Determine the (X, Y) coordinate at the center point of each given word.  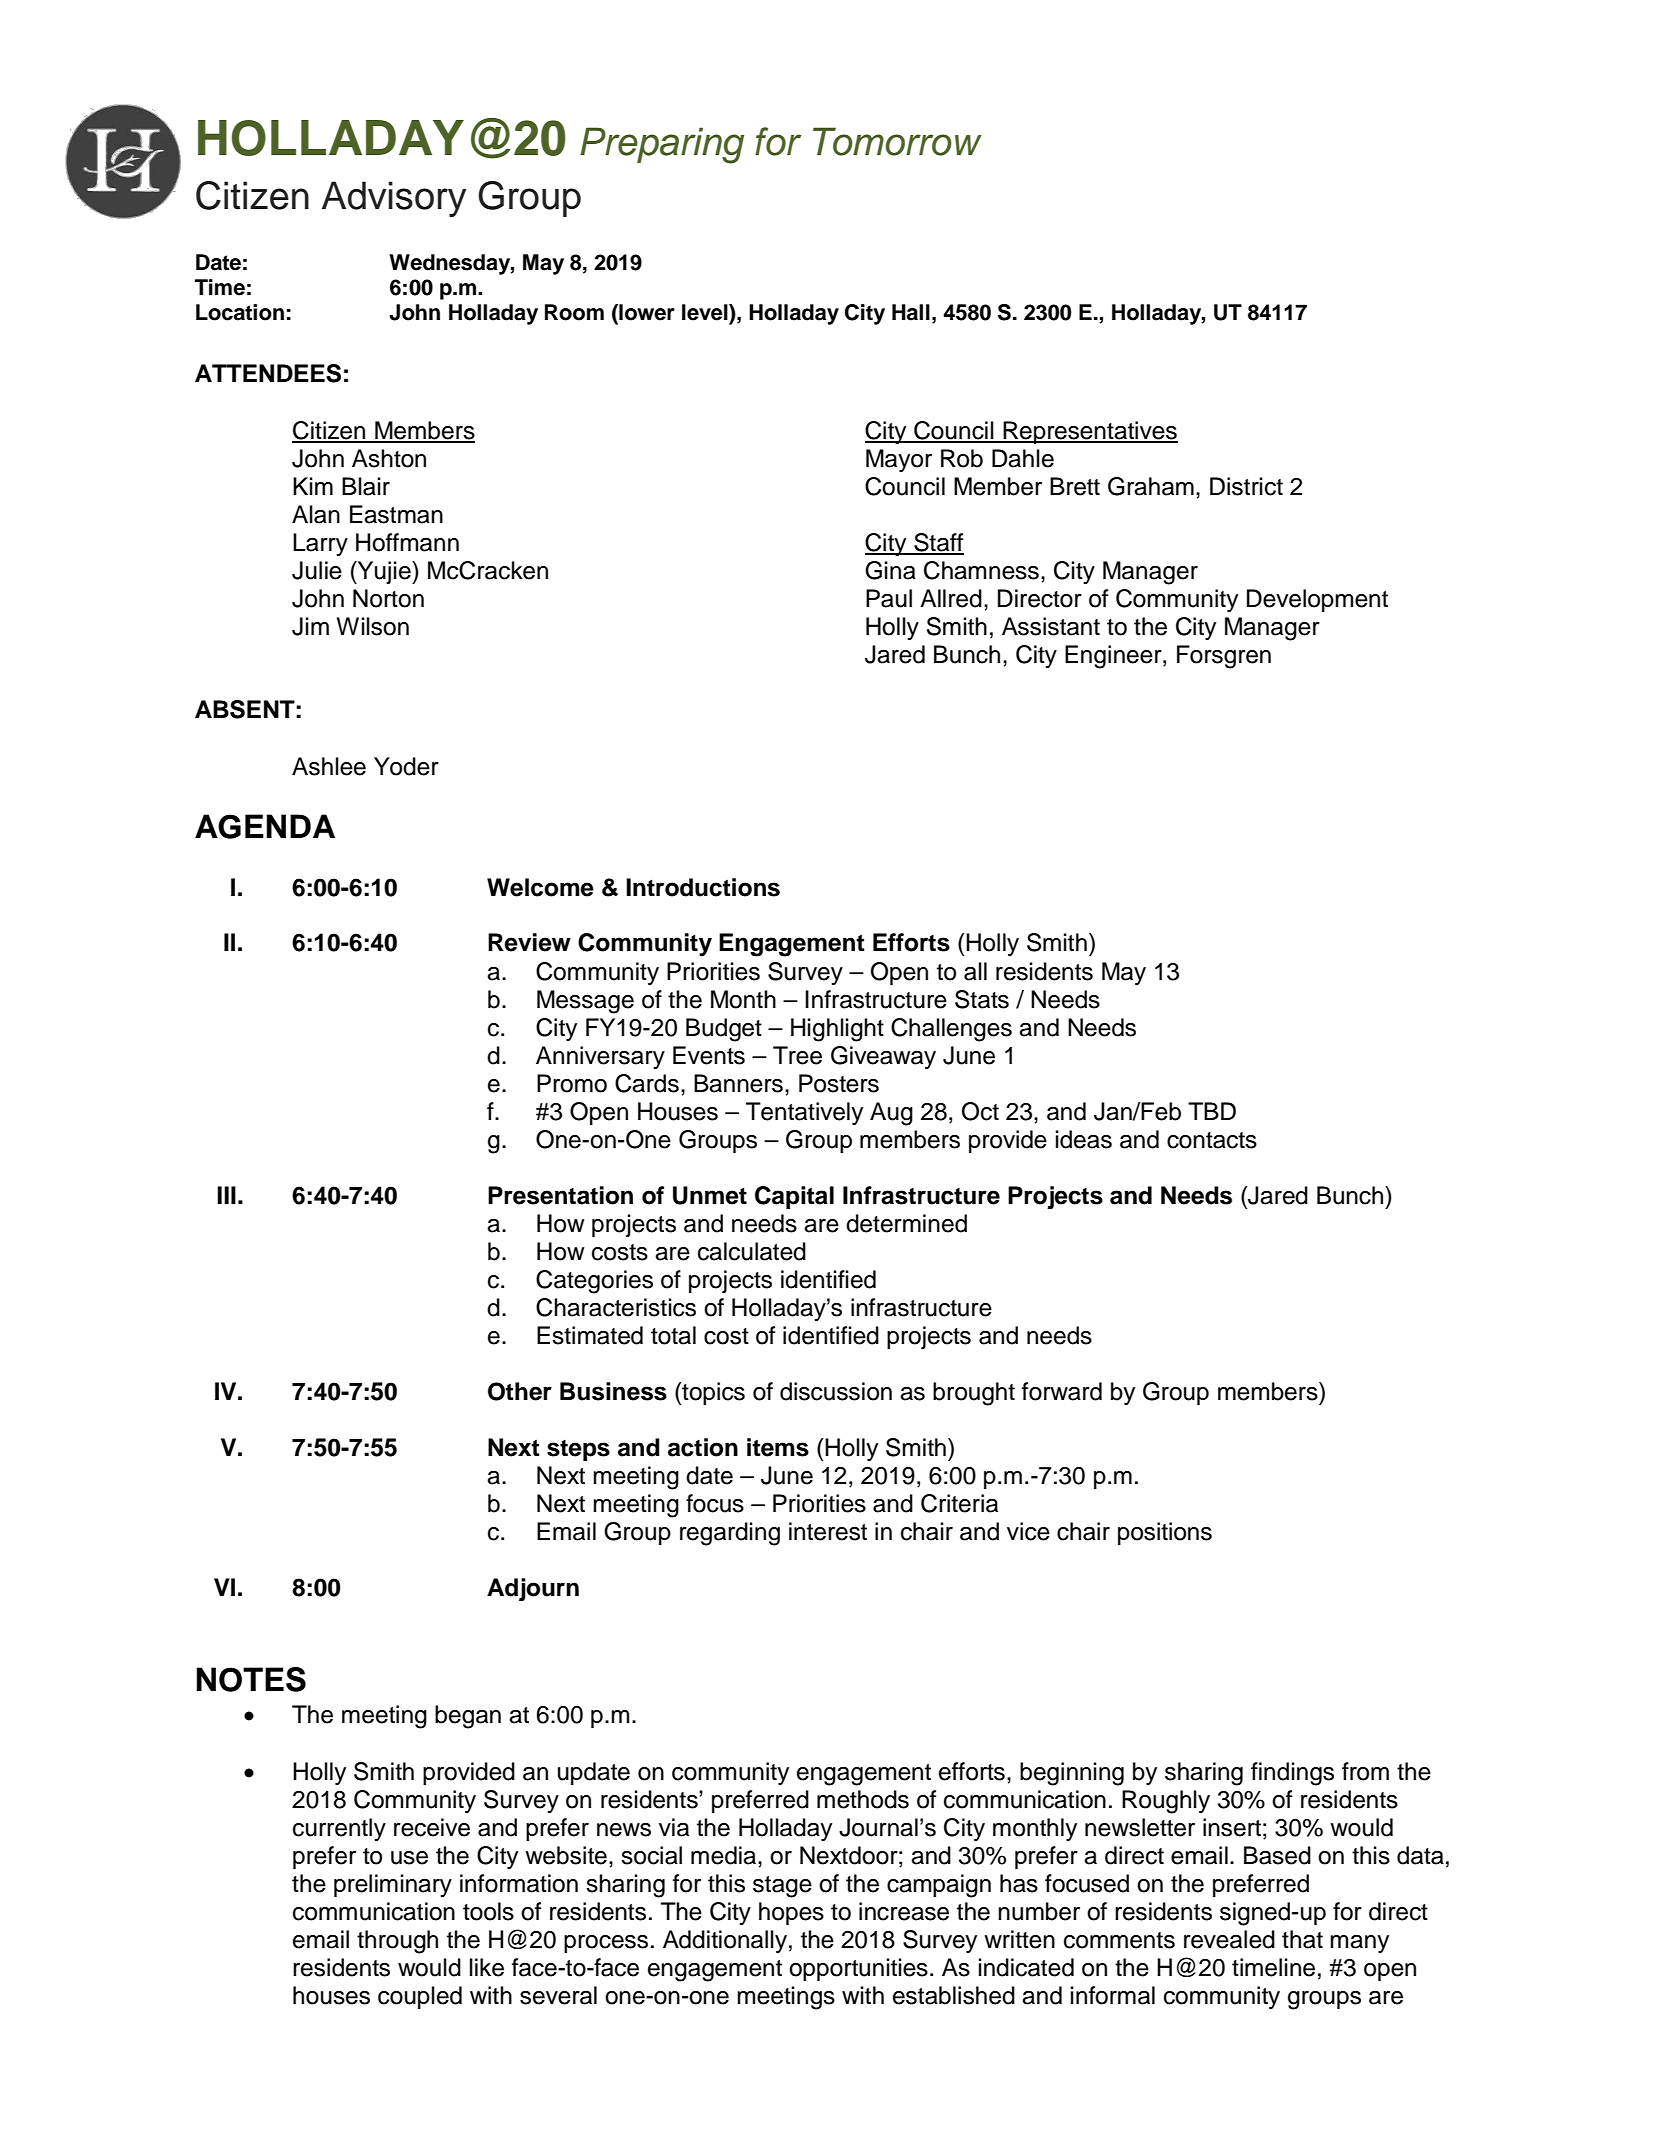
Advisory (394, 199)
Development (1317, 600)
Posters (839, 1083)
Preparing (662, 145)
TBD (1212, 1111)
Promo (572, 1083)
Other (520, 1391)
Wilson (373, 626)
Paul (889, 598)
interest (828, 1531)
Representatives (1089, 432)
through (397, 1942)
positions (1165, 1533)
